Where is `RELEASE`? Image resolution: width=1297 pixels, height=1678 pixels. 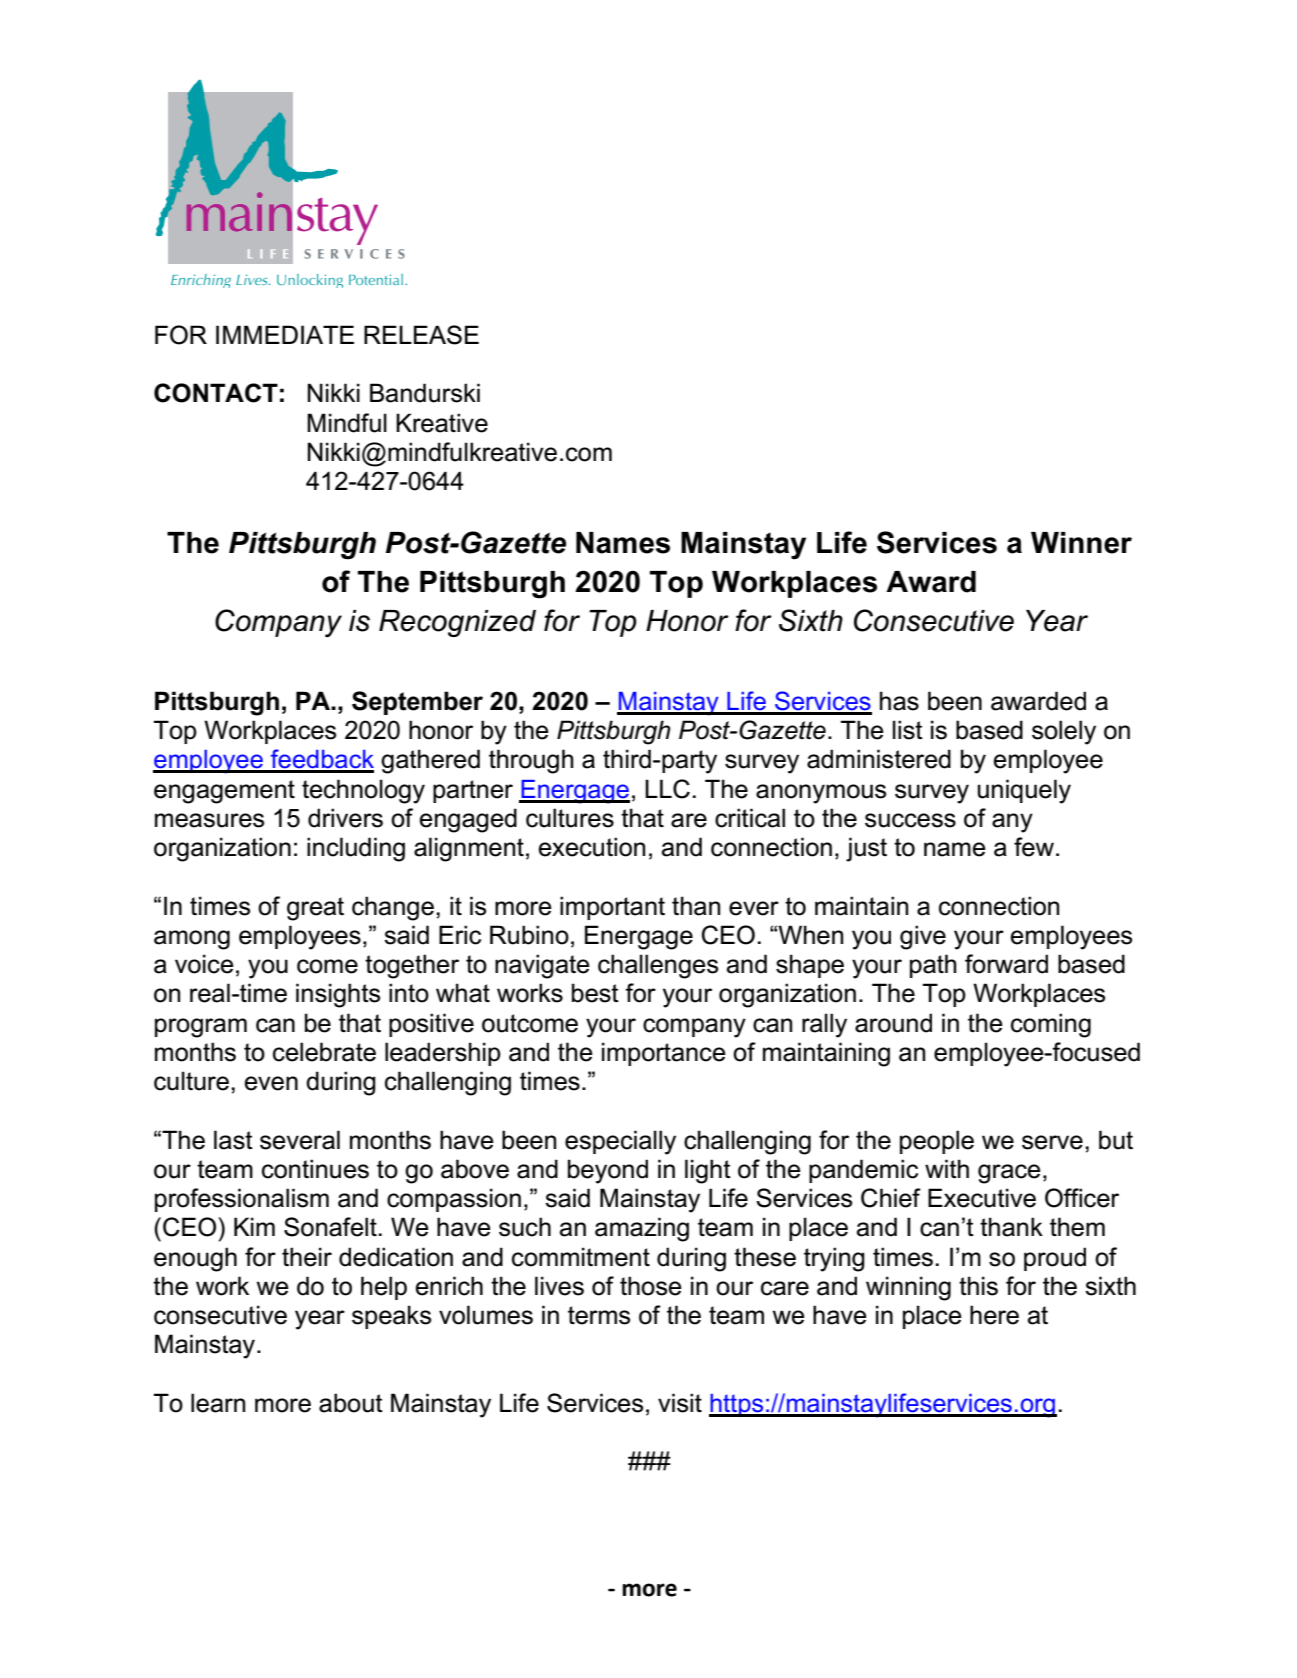 RELEASE is located at coordinates (421, 335).
